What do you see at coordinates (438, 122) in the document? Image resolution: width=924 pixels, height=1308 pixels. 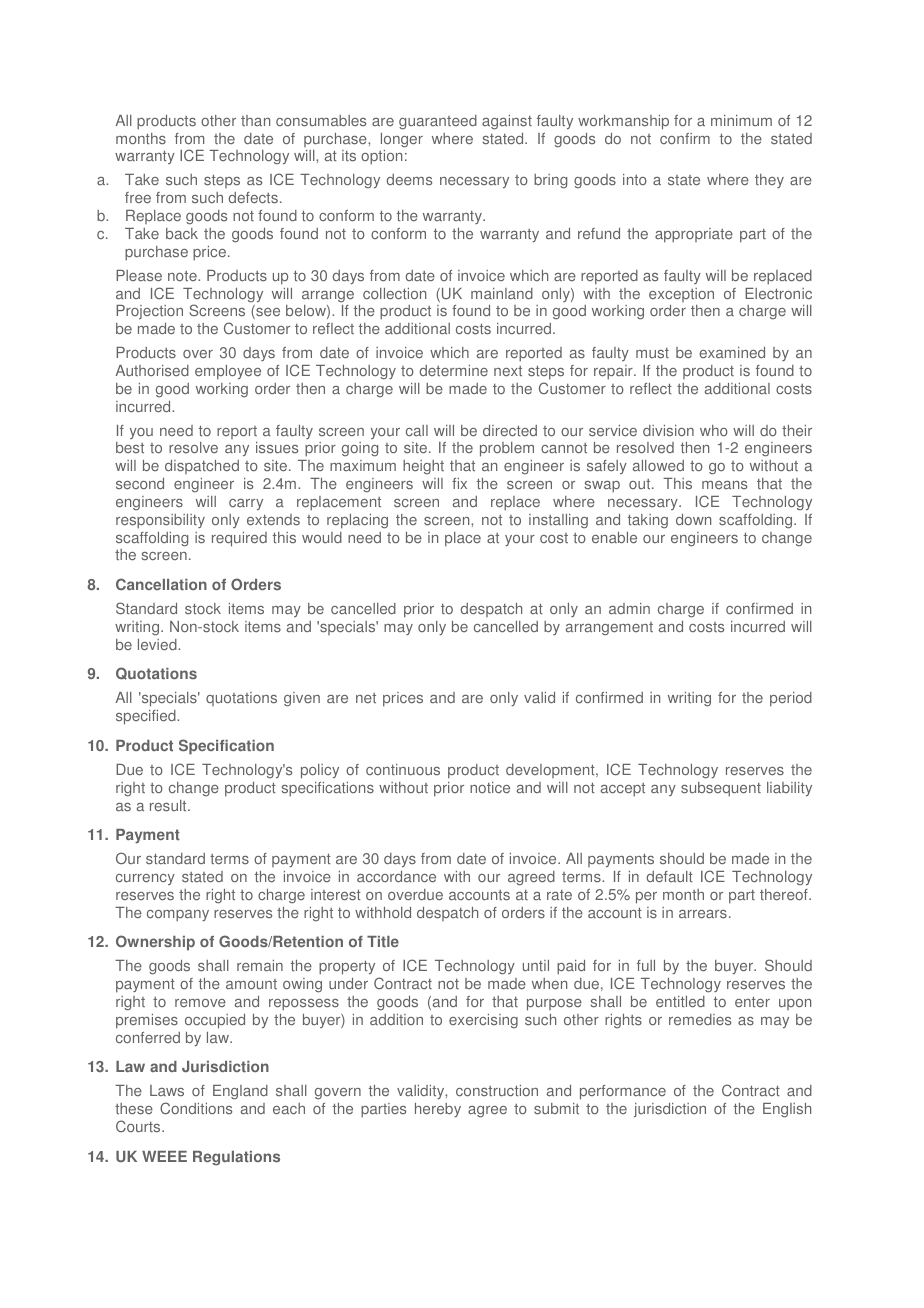 I see `guaranteed` at bounding box center [438, 122].
